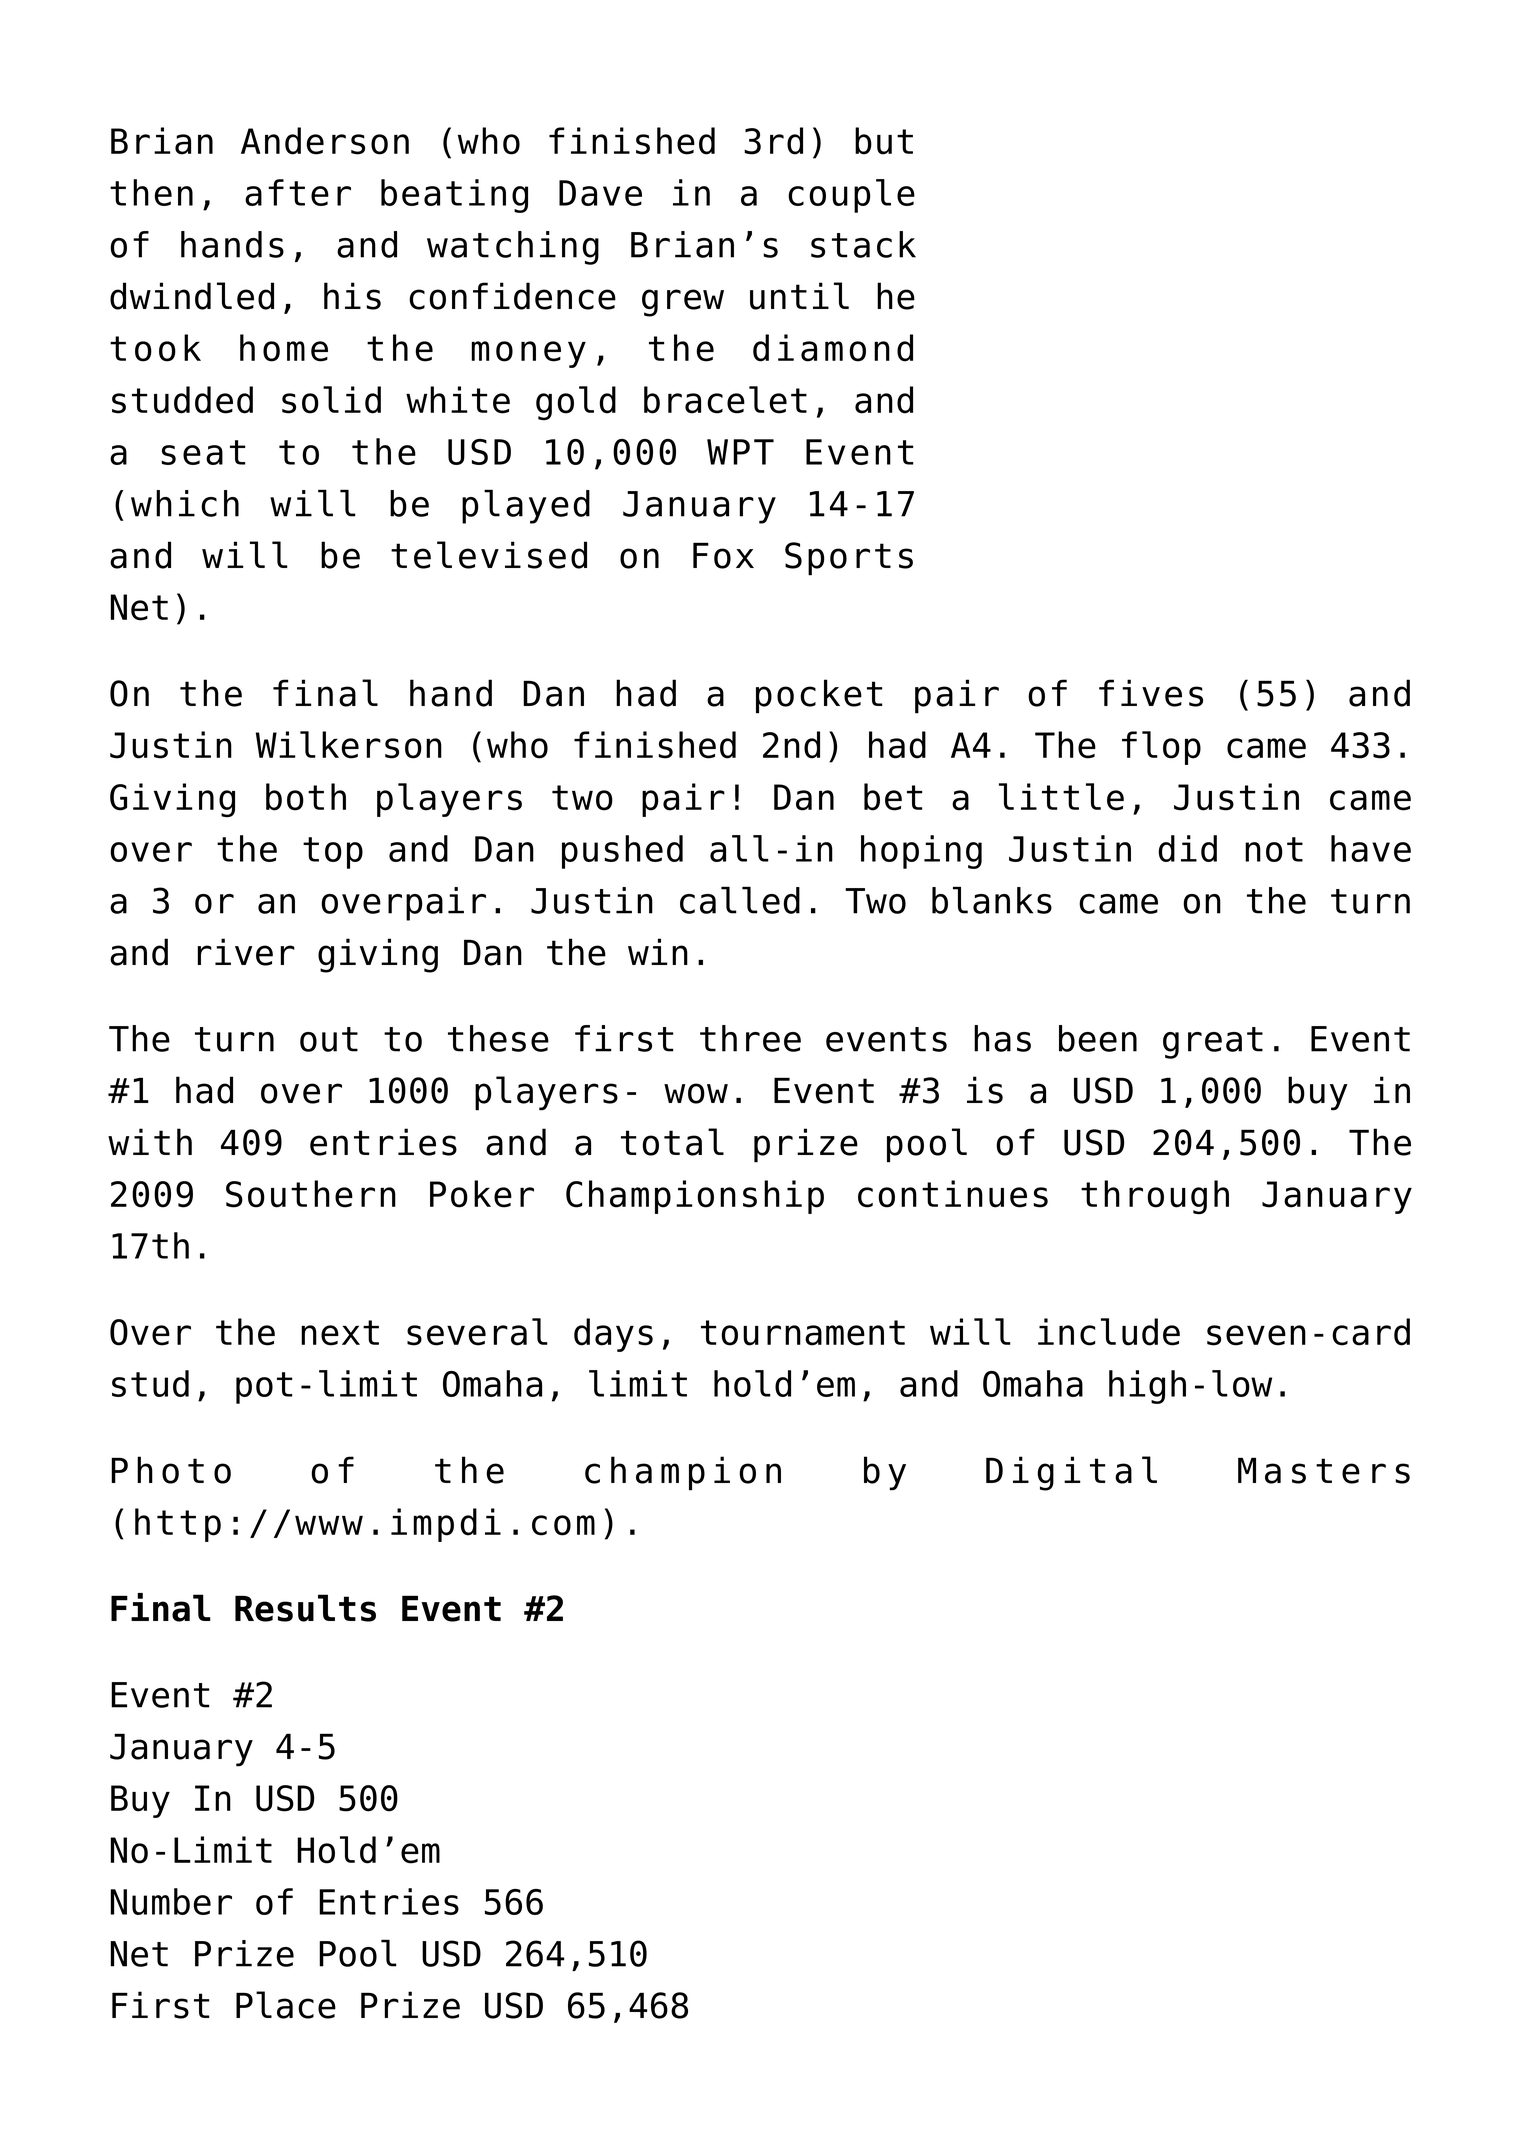  I want to click on couple, so click(851, 196).
